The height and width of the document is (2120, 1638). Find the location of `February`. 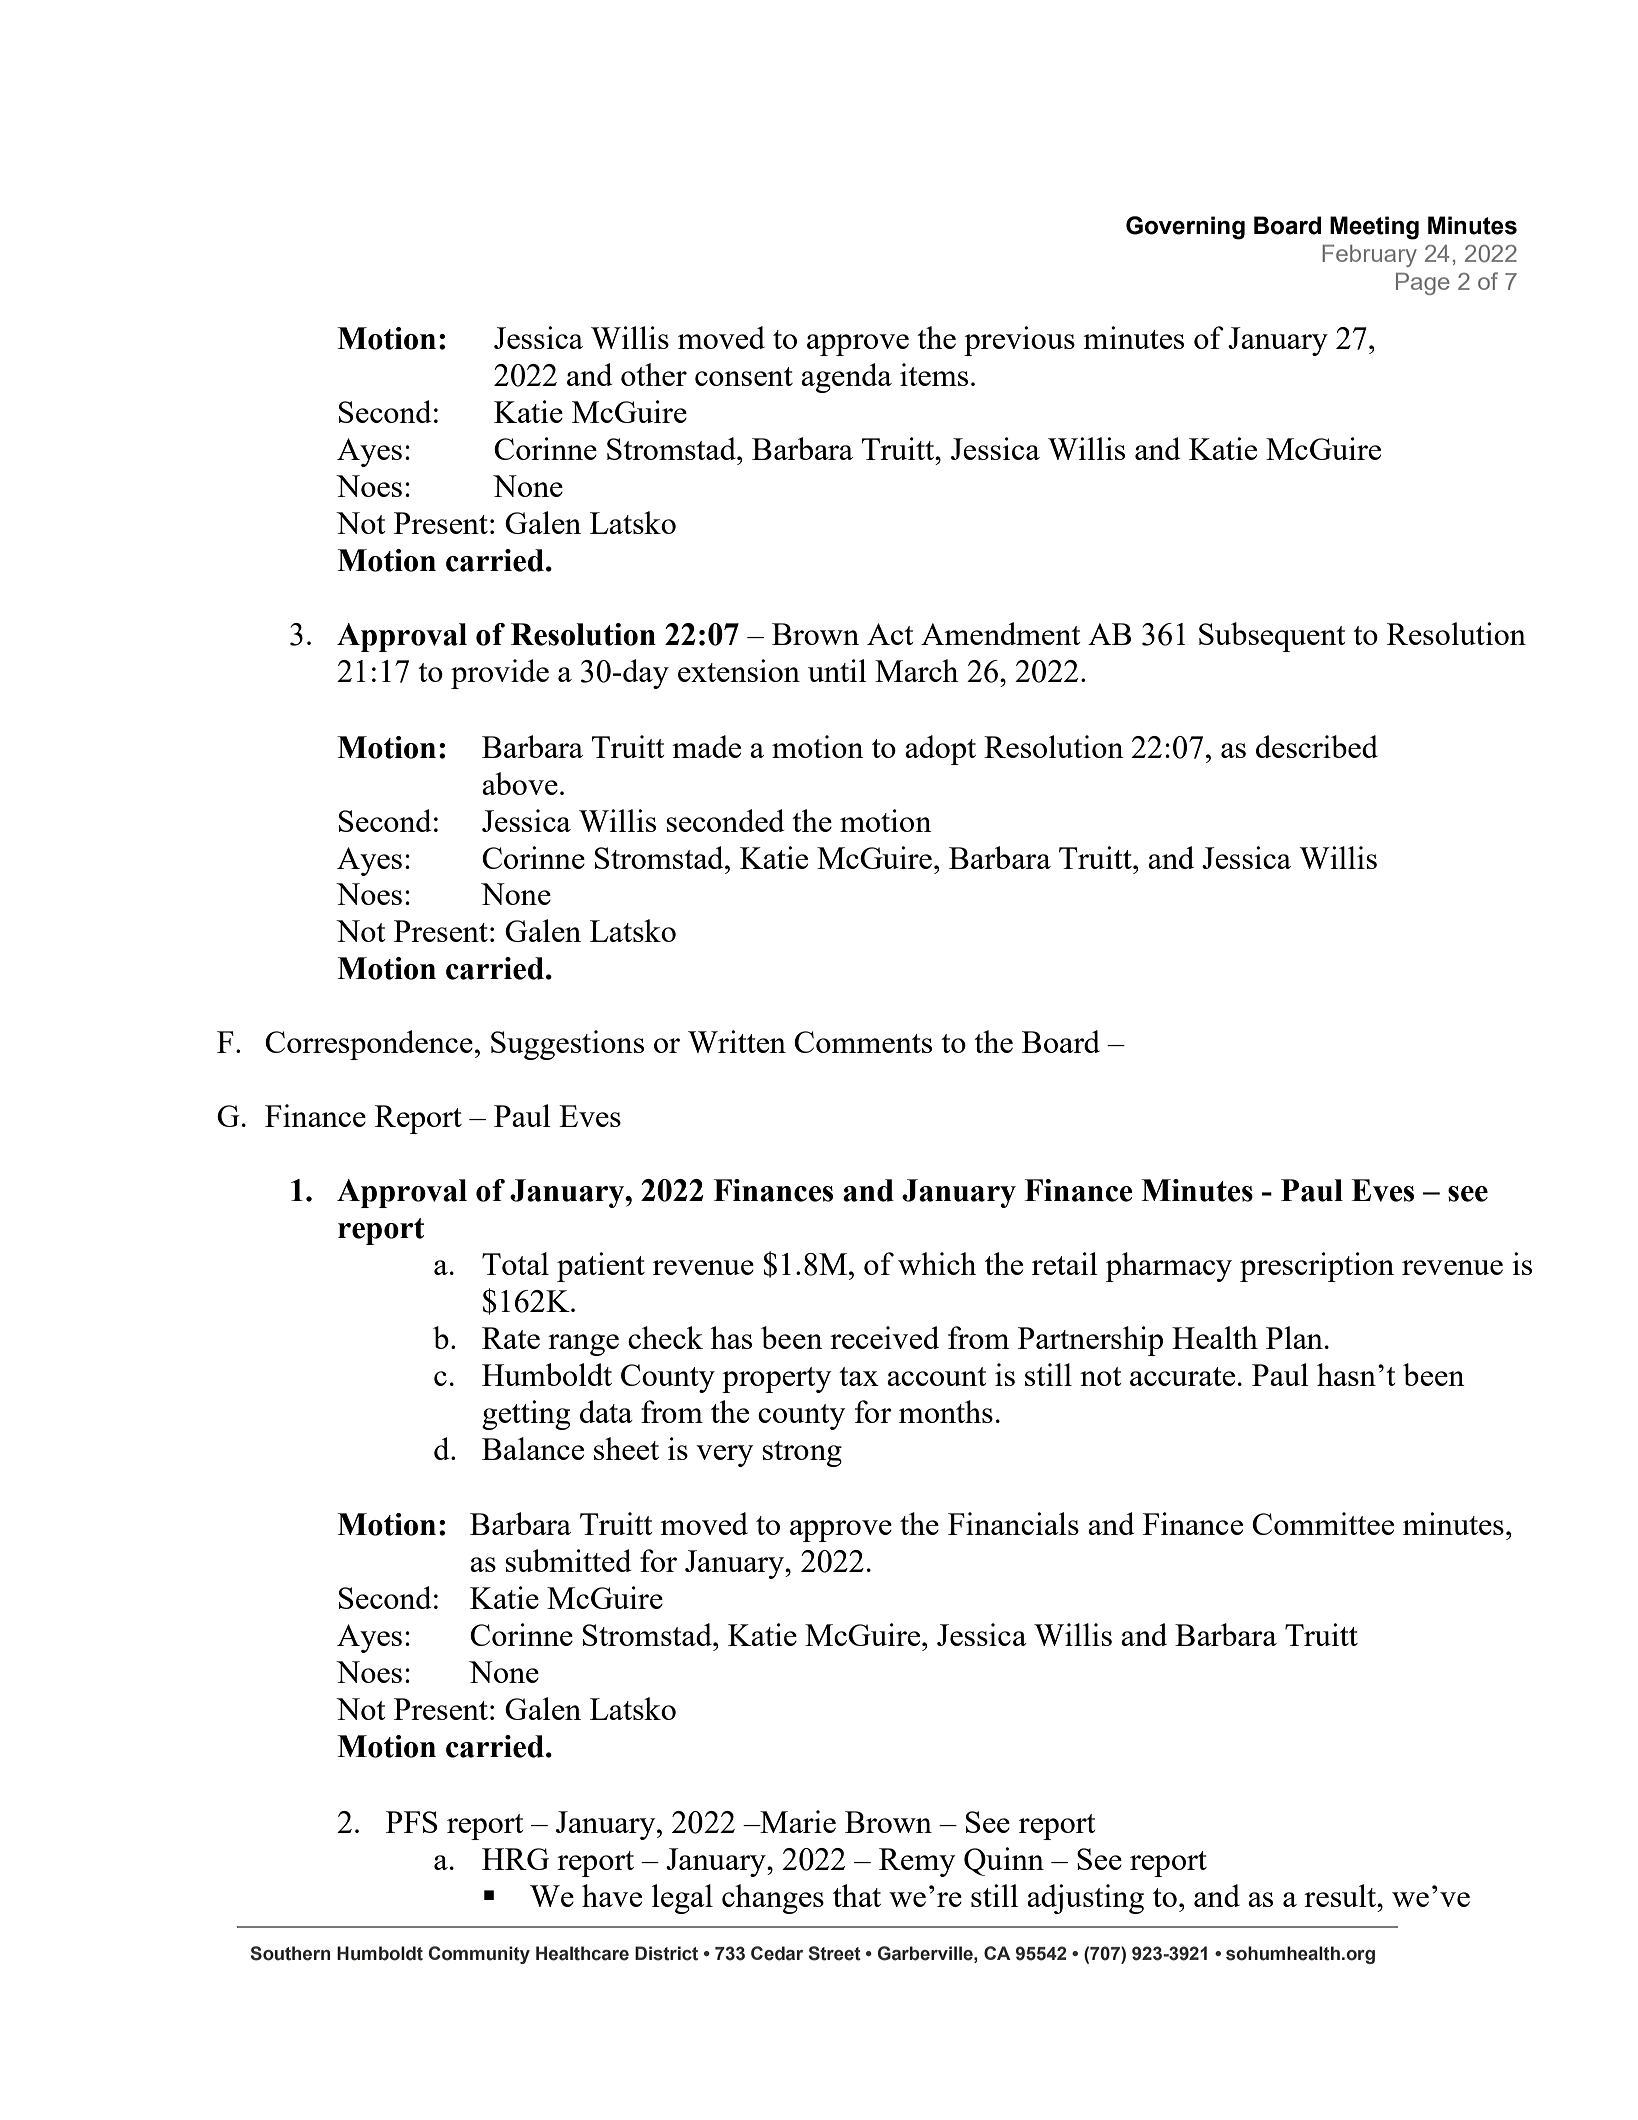

February is located at coordinates (1369, 256).
